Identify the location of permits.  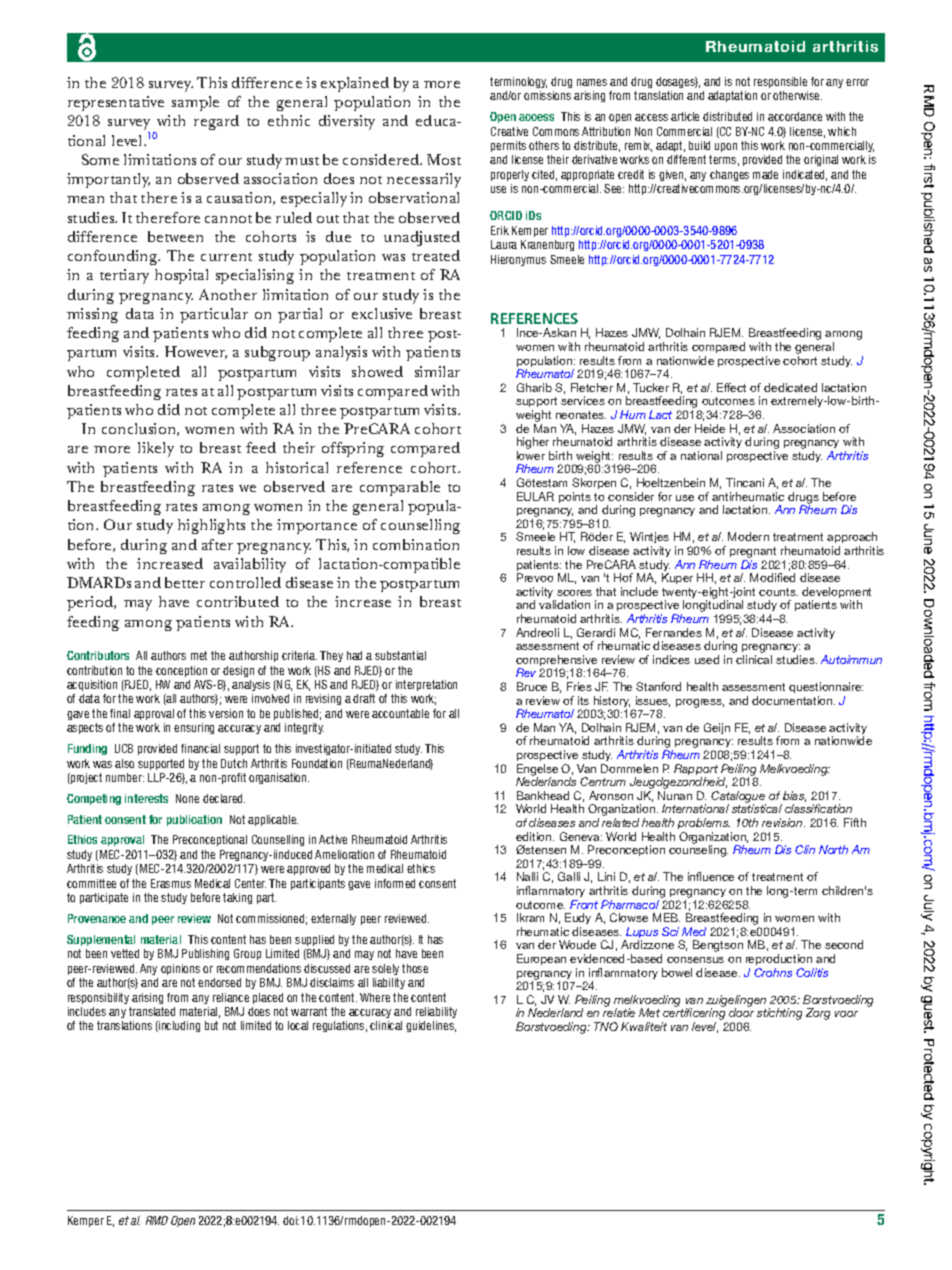
(508, 146).
